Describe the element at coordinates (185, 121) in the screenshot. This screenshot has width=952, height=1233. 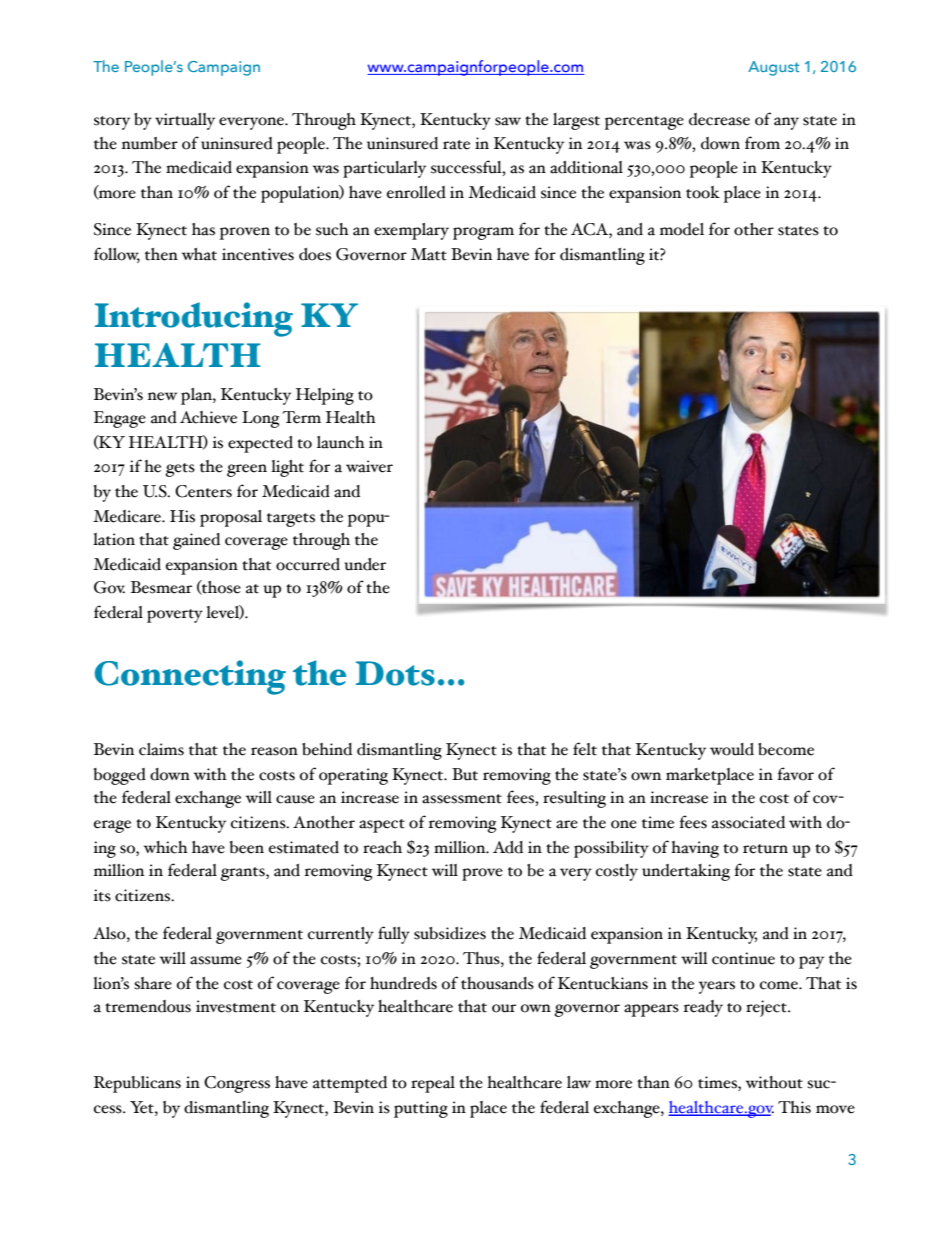
I see `virtually` at that location.
